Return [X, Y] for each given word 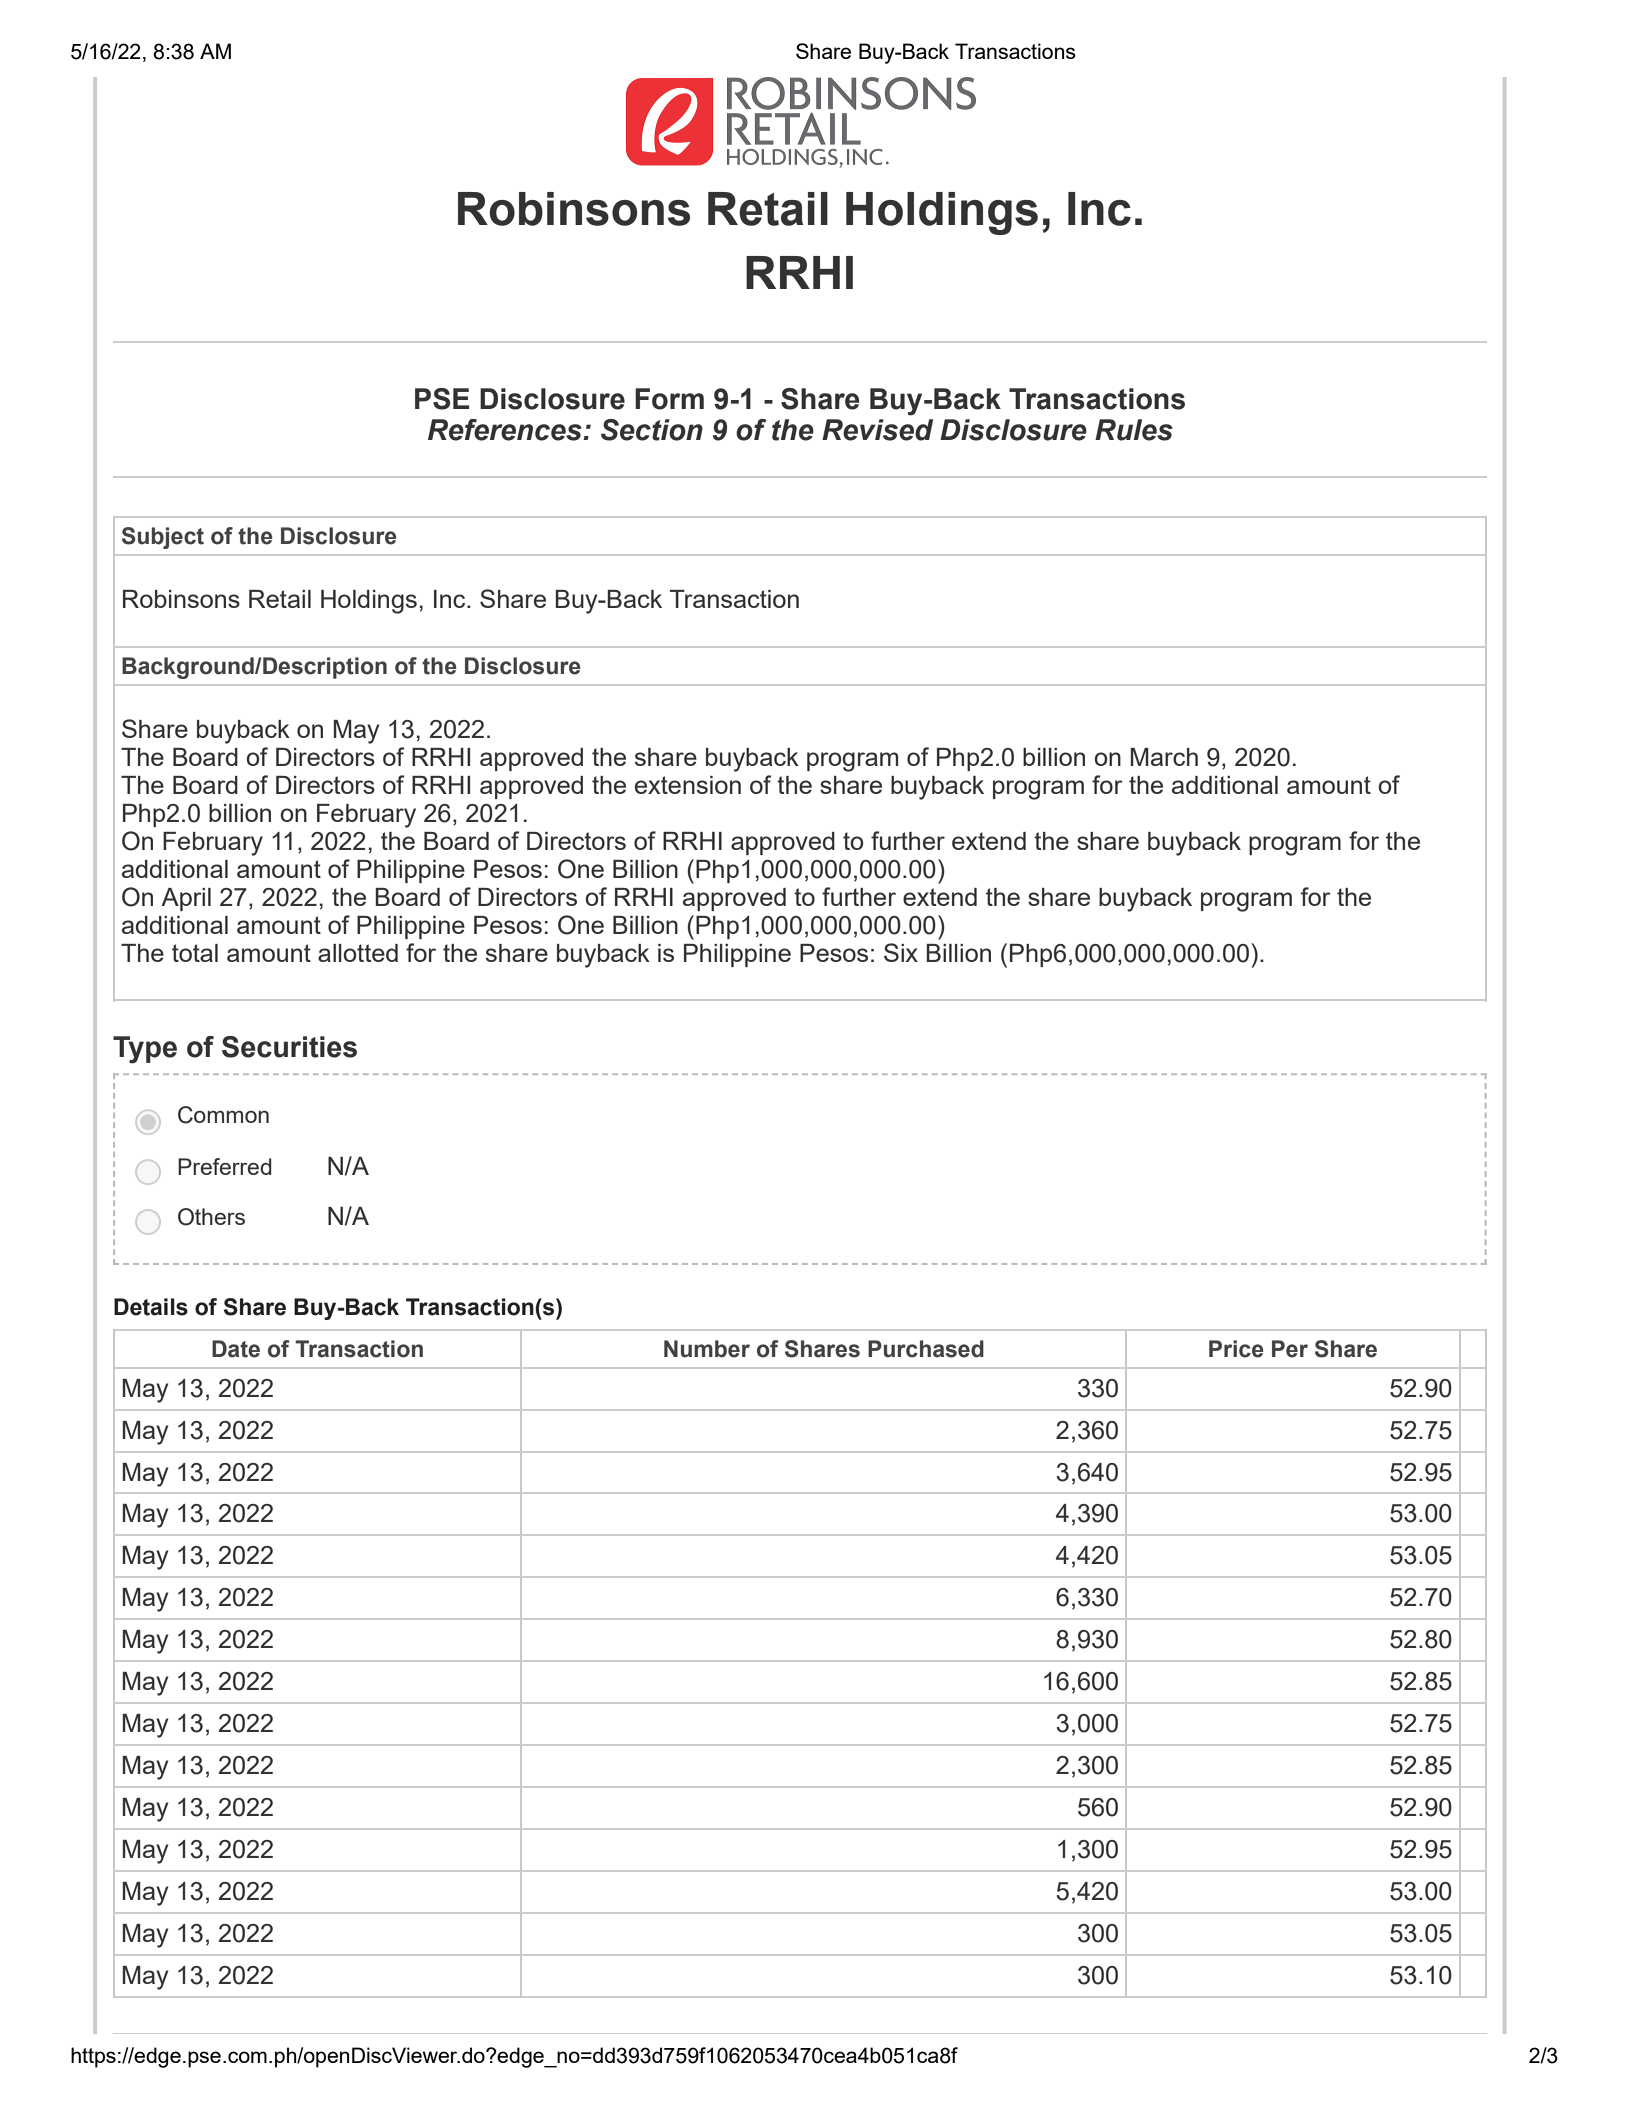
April [186, 899]
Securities [289, 1047]
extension [688, 785]
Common [223, 1115]
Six [901, 952]
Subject [163, 538]
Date [236, 1349]
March [1164, 757]
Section [652, 430]
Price [1236, 1349]
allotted [358, 953]
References [506, 430]
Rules [1134, 430]
